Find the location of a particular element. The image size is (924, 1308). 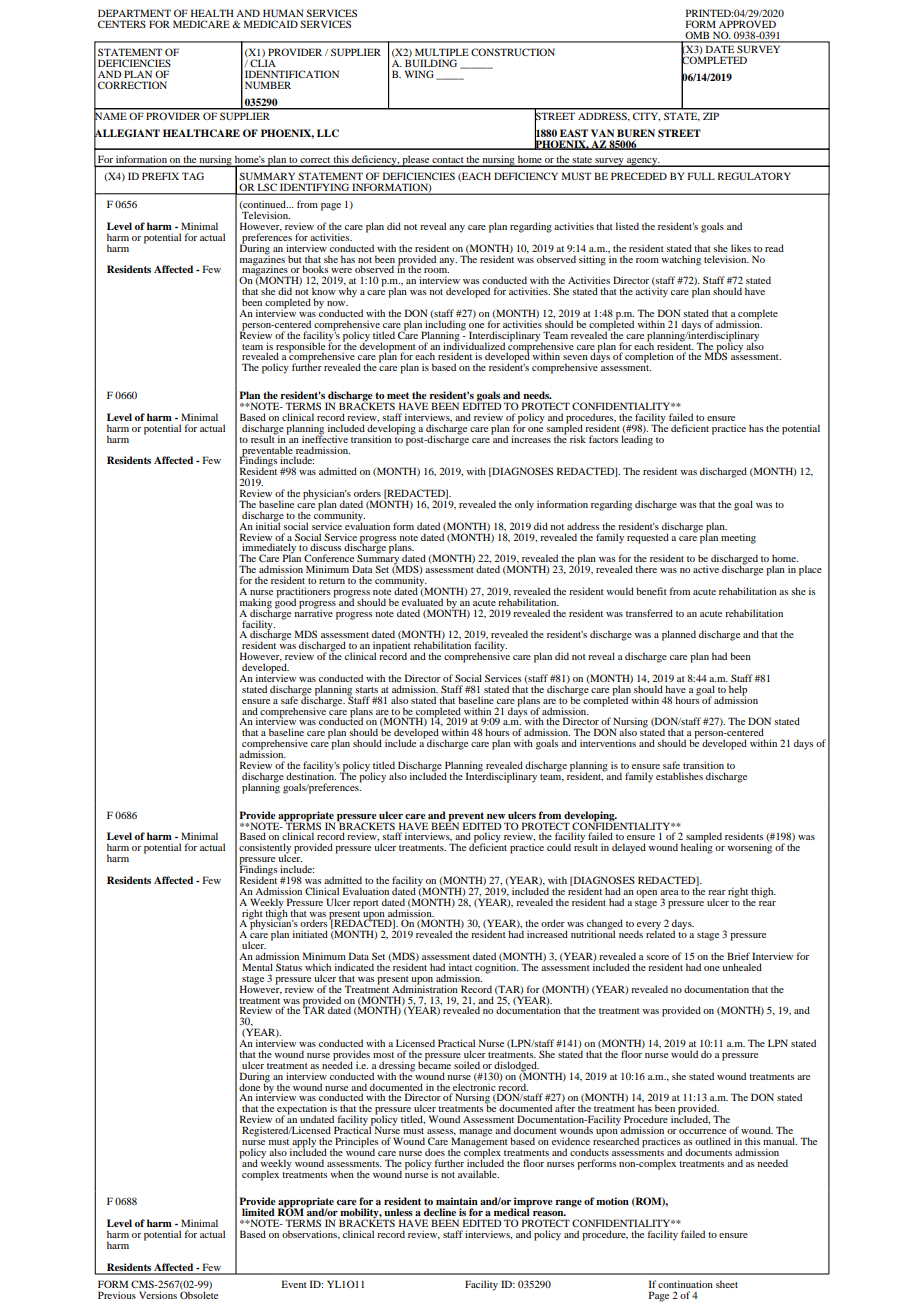

leading is located at coordinates (637, 439).
